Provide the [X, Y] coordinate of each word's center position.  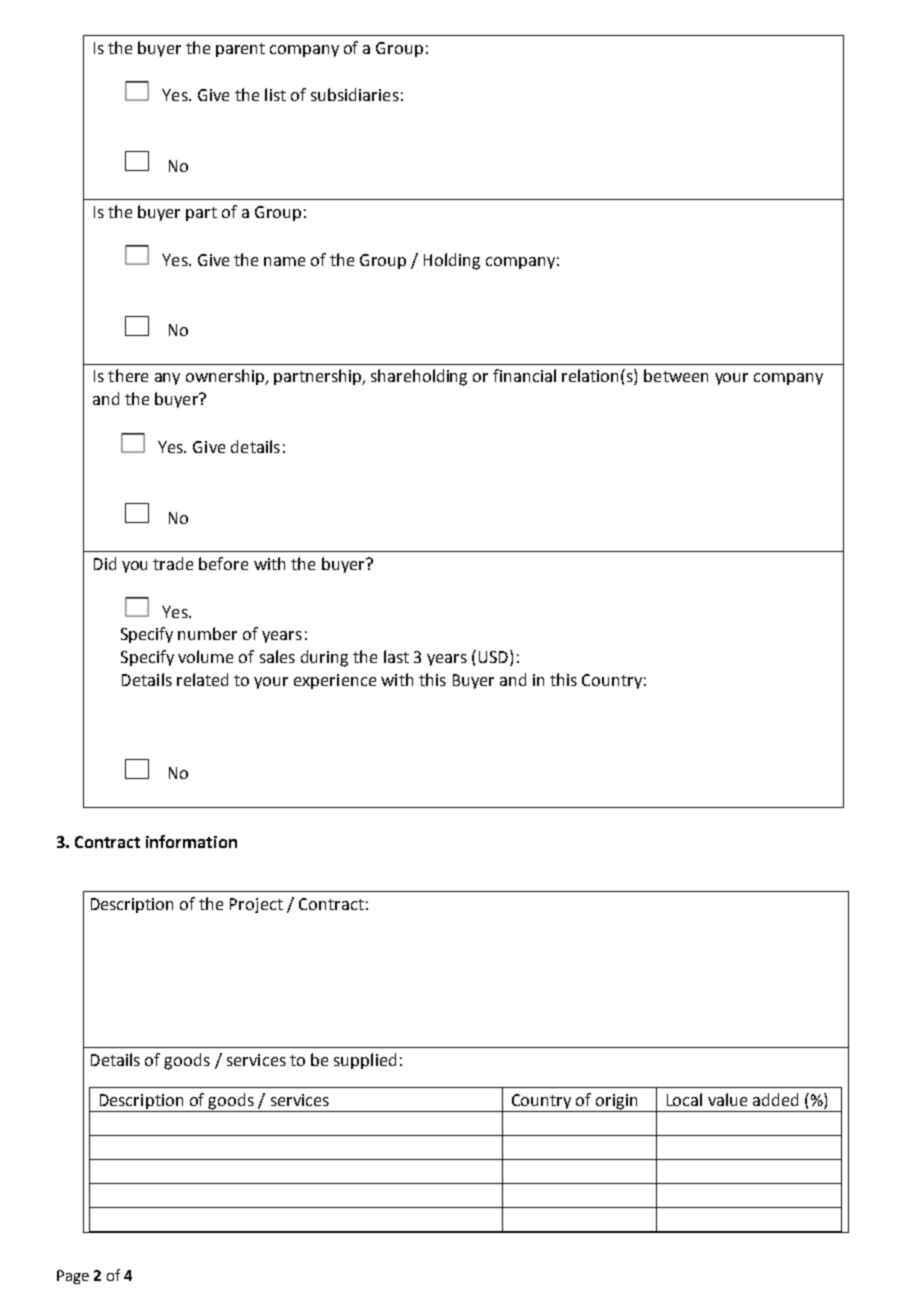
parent [240, 50]
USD [495, 658]
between [676, 375]
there [128, 375]
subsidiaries [355, 94]
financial [524, 375]
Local [684, 1099]
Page [73, 1277]
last [396, 656]
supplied [365, 1061]
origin [617, 1103]
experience [335, 681]
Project [256, 905]
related [202, 679]
